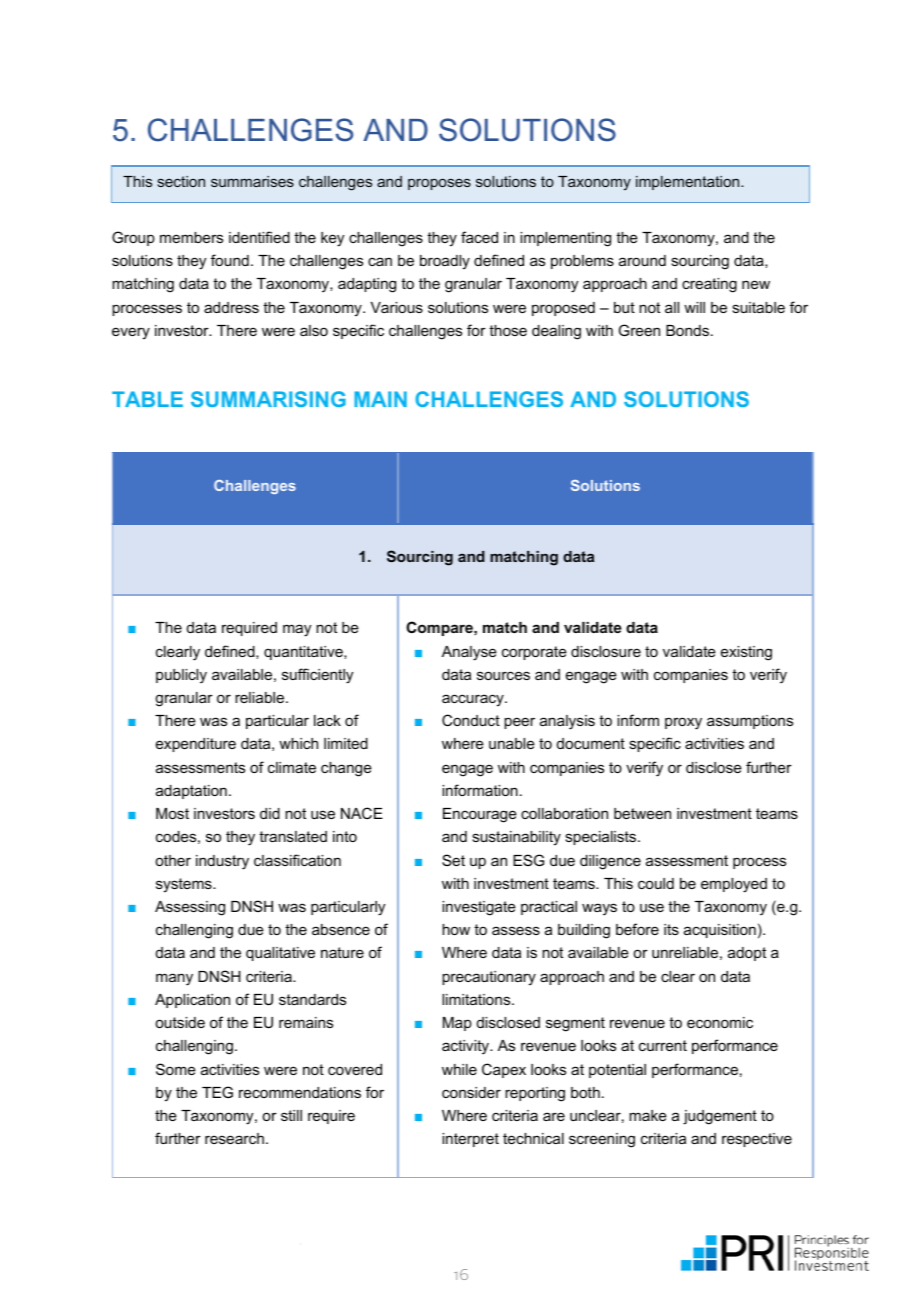 This screenshot has width=924, height=1308. I want to click on consider, so click(471, 1092).
